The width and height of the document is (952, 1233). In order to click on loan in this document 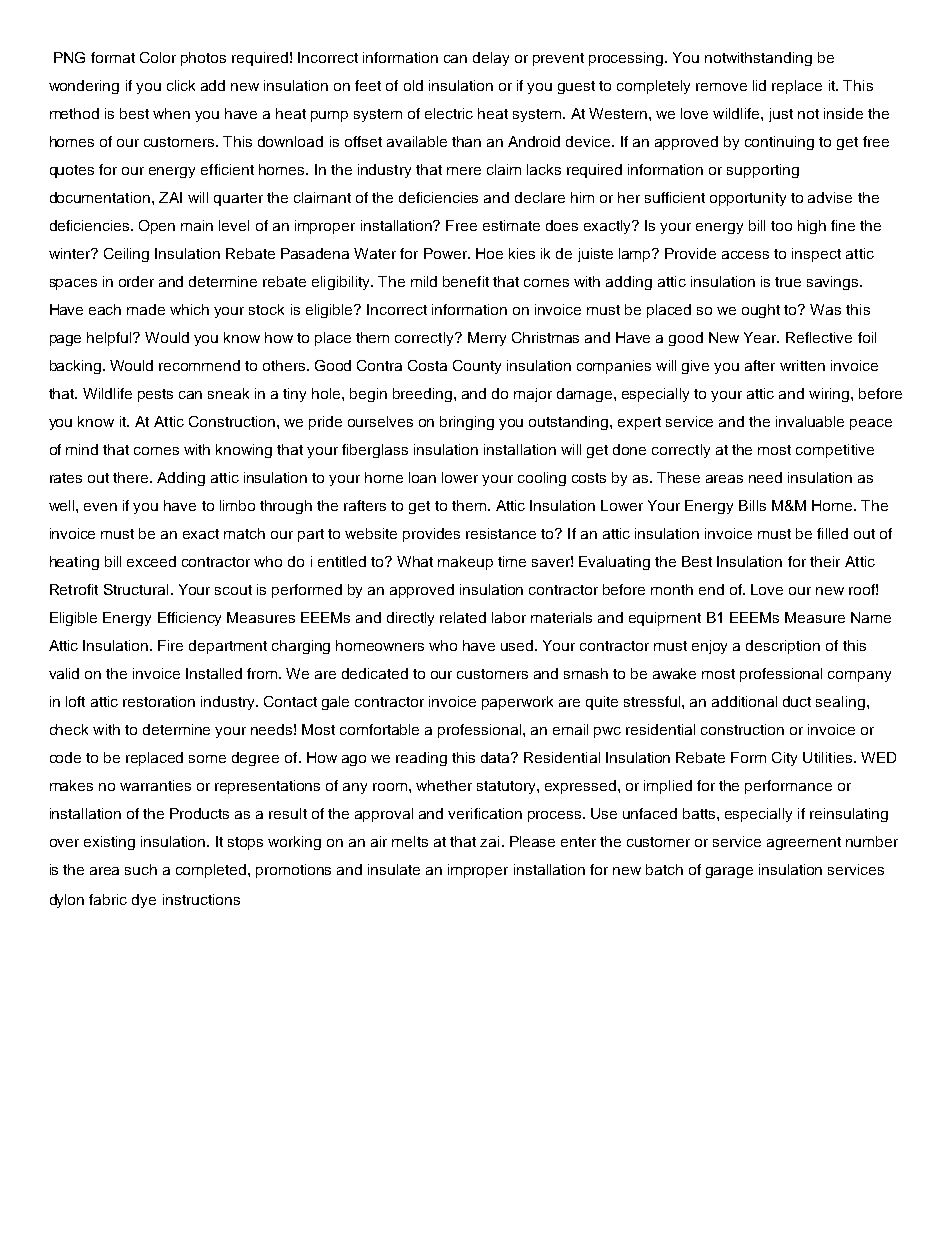, I will do `click(422, 477)`.
